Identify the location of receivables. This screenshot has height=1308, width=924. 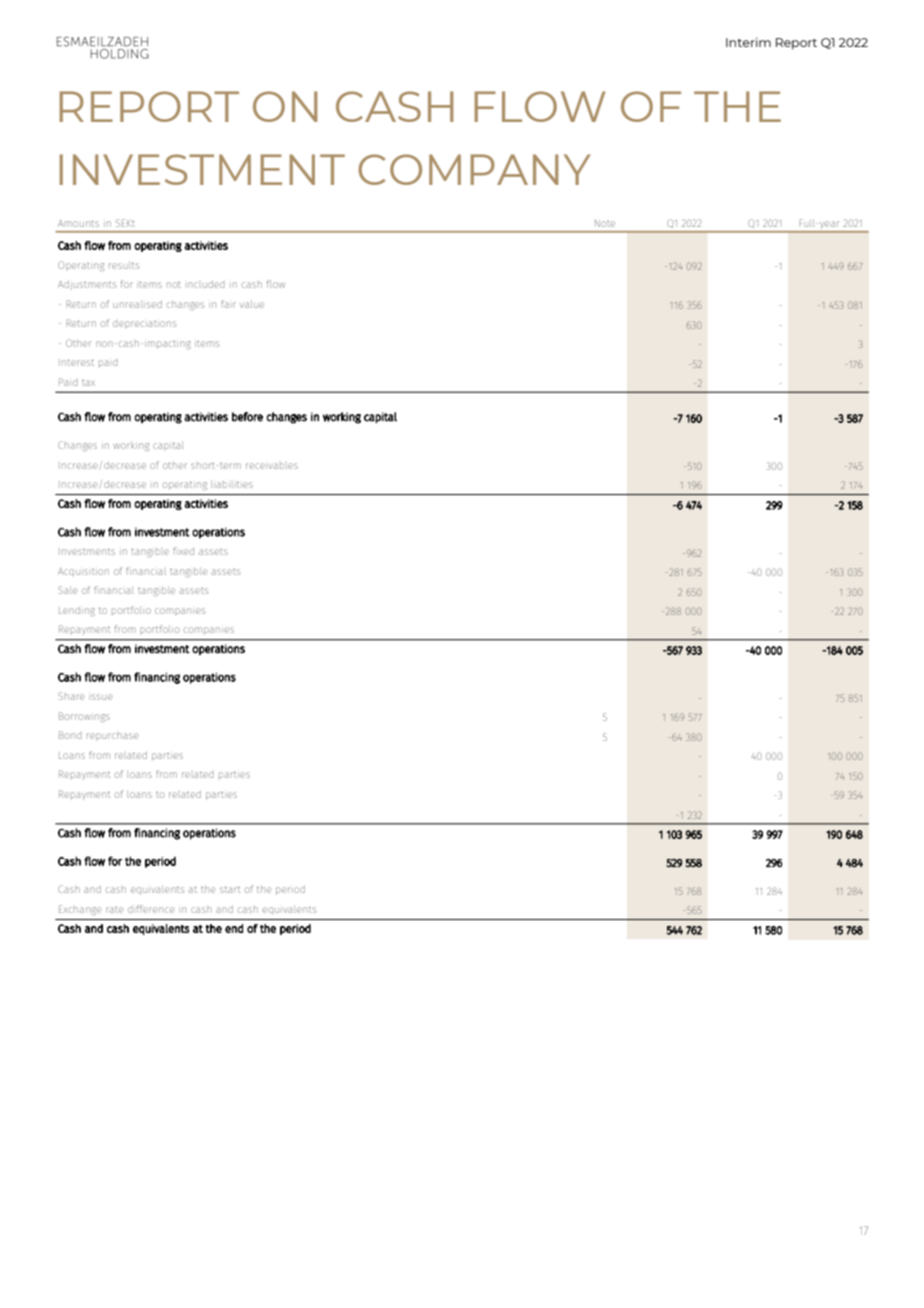
(272, 466).
